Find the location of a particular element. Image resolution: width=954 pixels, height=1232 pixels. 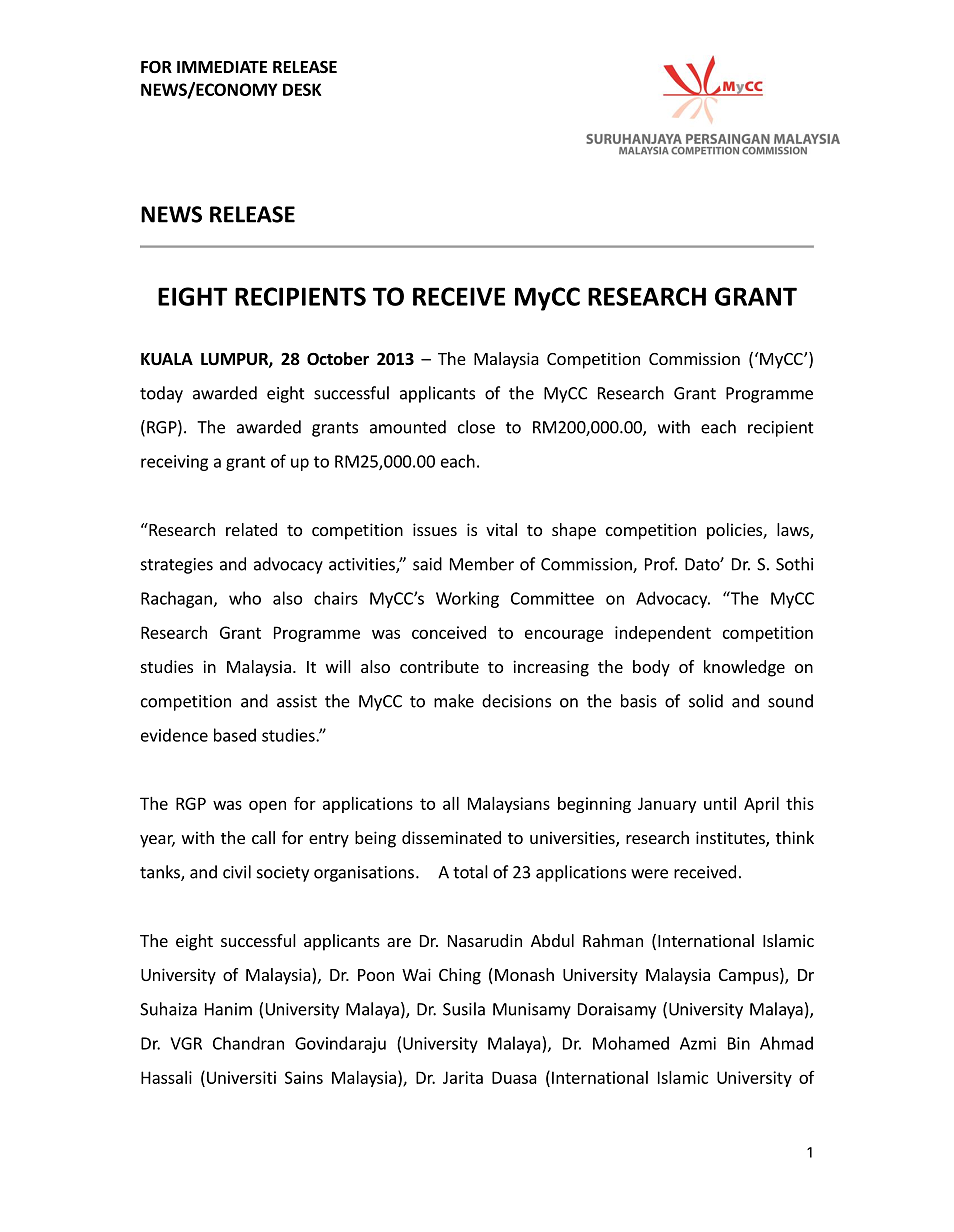

open is located at coordinates (267, 806).
